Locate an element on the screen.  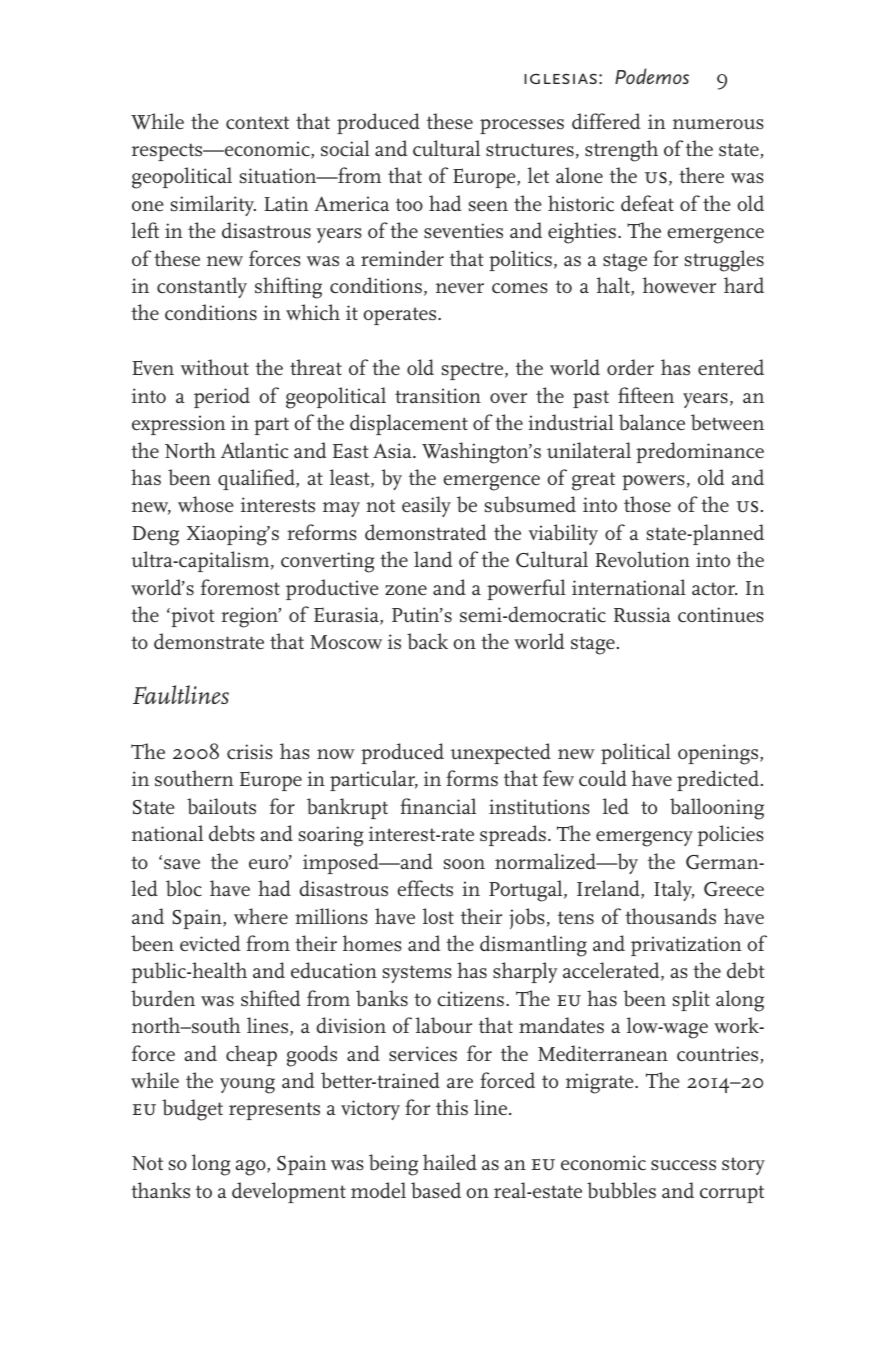
emergency is located at coordinates (644, 839).
